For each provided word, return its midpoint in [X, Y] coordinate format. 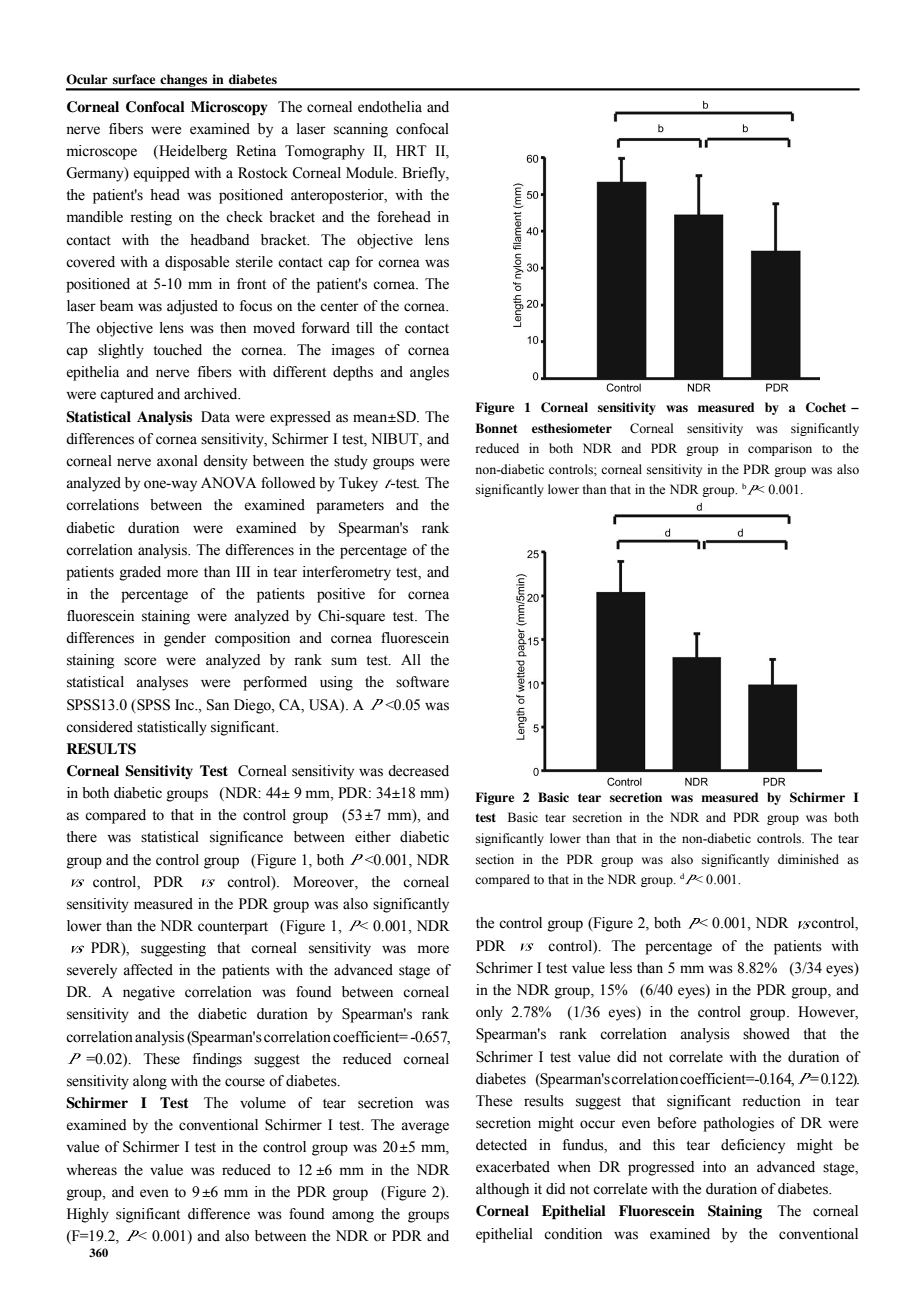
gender [185, 639]
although [502, 1190]
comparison [780, 449]
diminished [808, 859]
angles [429, 373]
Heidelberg [192, 152]
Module [371, 173]
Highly [88, 1215]
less [621, 968]
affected [148, 970]
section [495, 859]
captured [127, 395]
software [422, 682]
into [714, 1167]
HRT [411, 150]
